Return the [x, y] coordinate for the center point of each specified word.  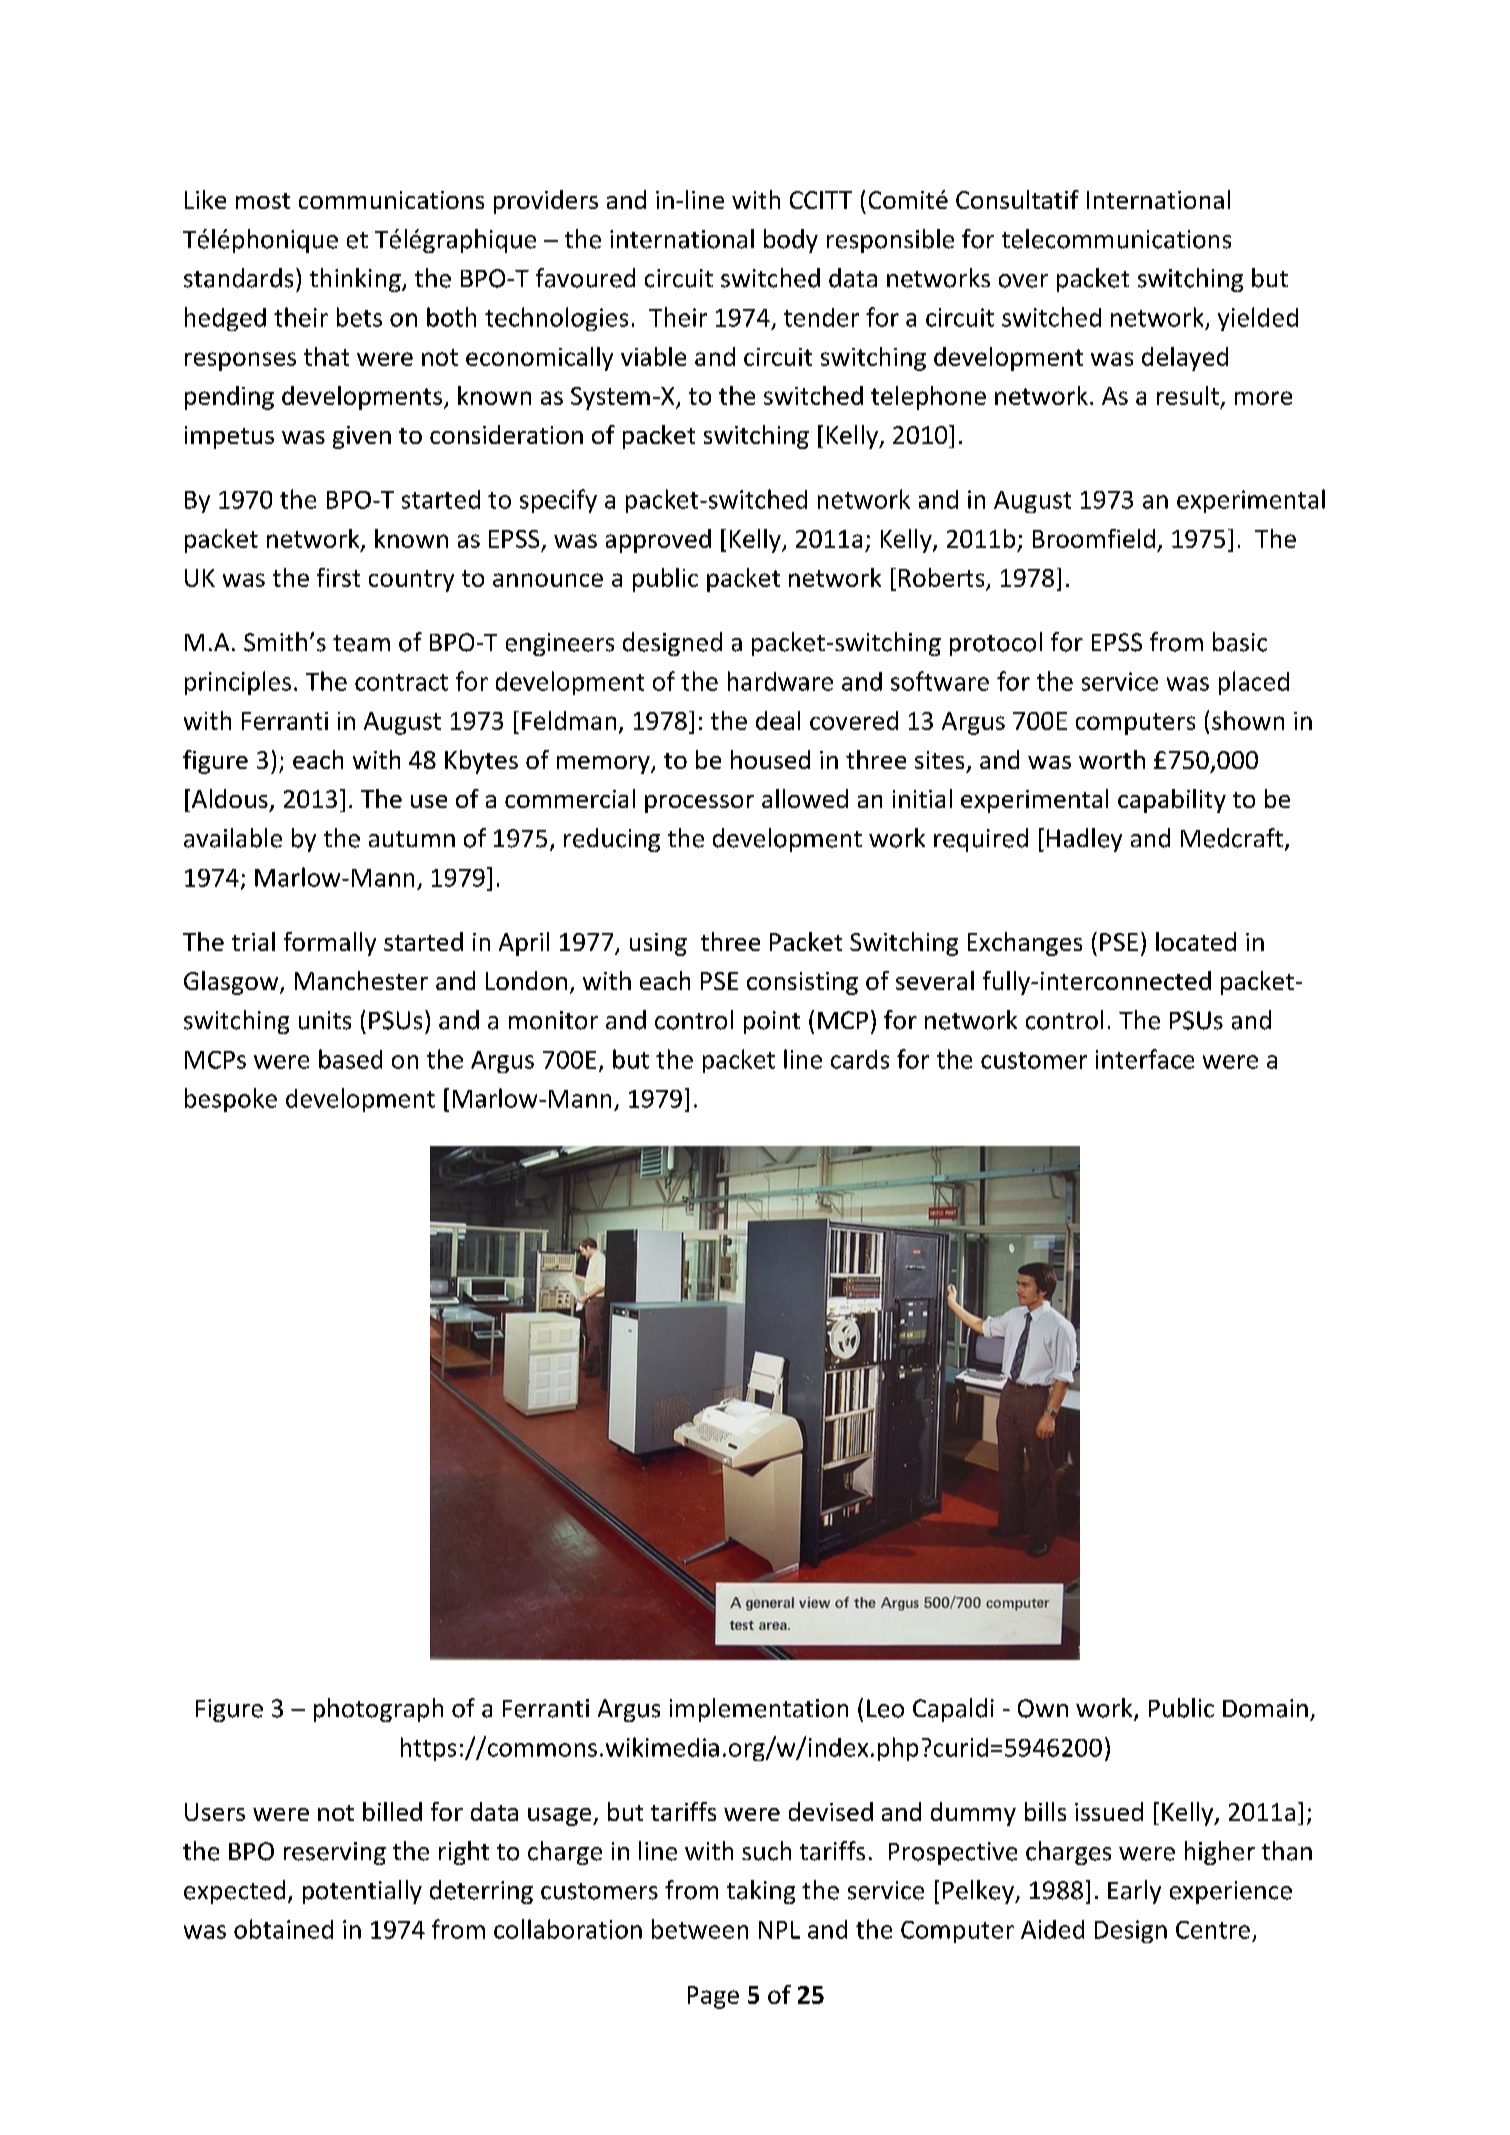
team [361, 643]
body [791, 241]
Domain [1265, 1708]
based [350, 1059]
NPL [779, 1930]
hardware [780, 681]
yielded [1258, 319]
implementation [759, 1710]
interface [1145, 1059]
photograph [378, 1710]
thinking [356, 280]
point [772, 1022]
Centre [1213, 1930]
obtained [283, 1929]
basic [1240, 642]
